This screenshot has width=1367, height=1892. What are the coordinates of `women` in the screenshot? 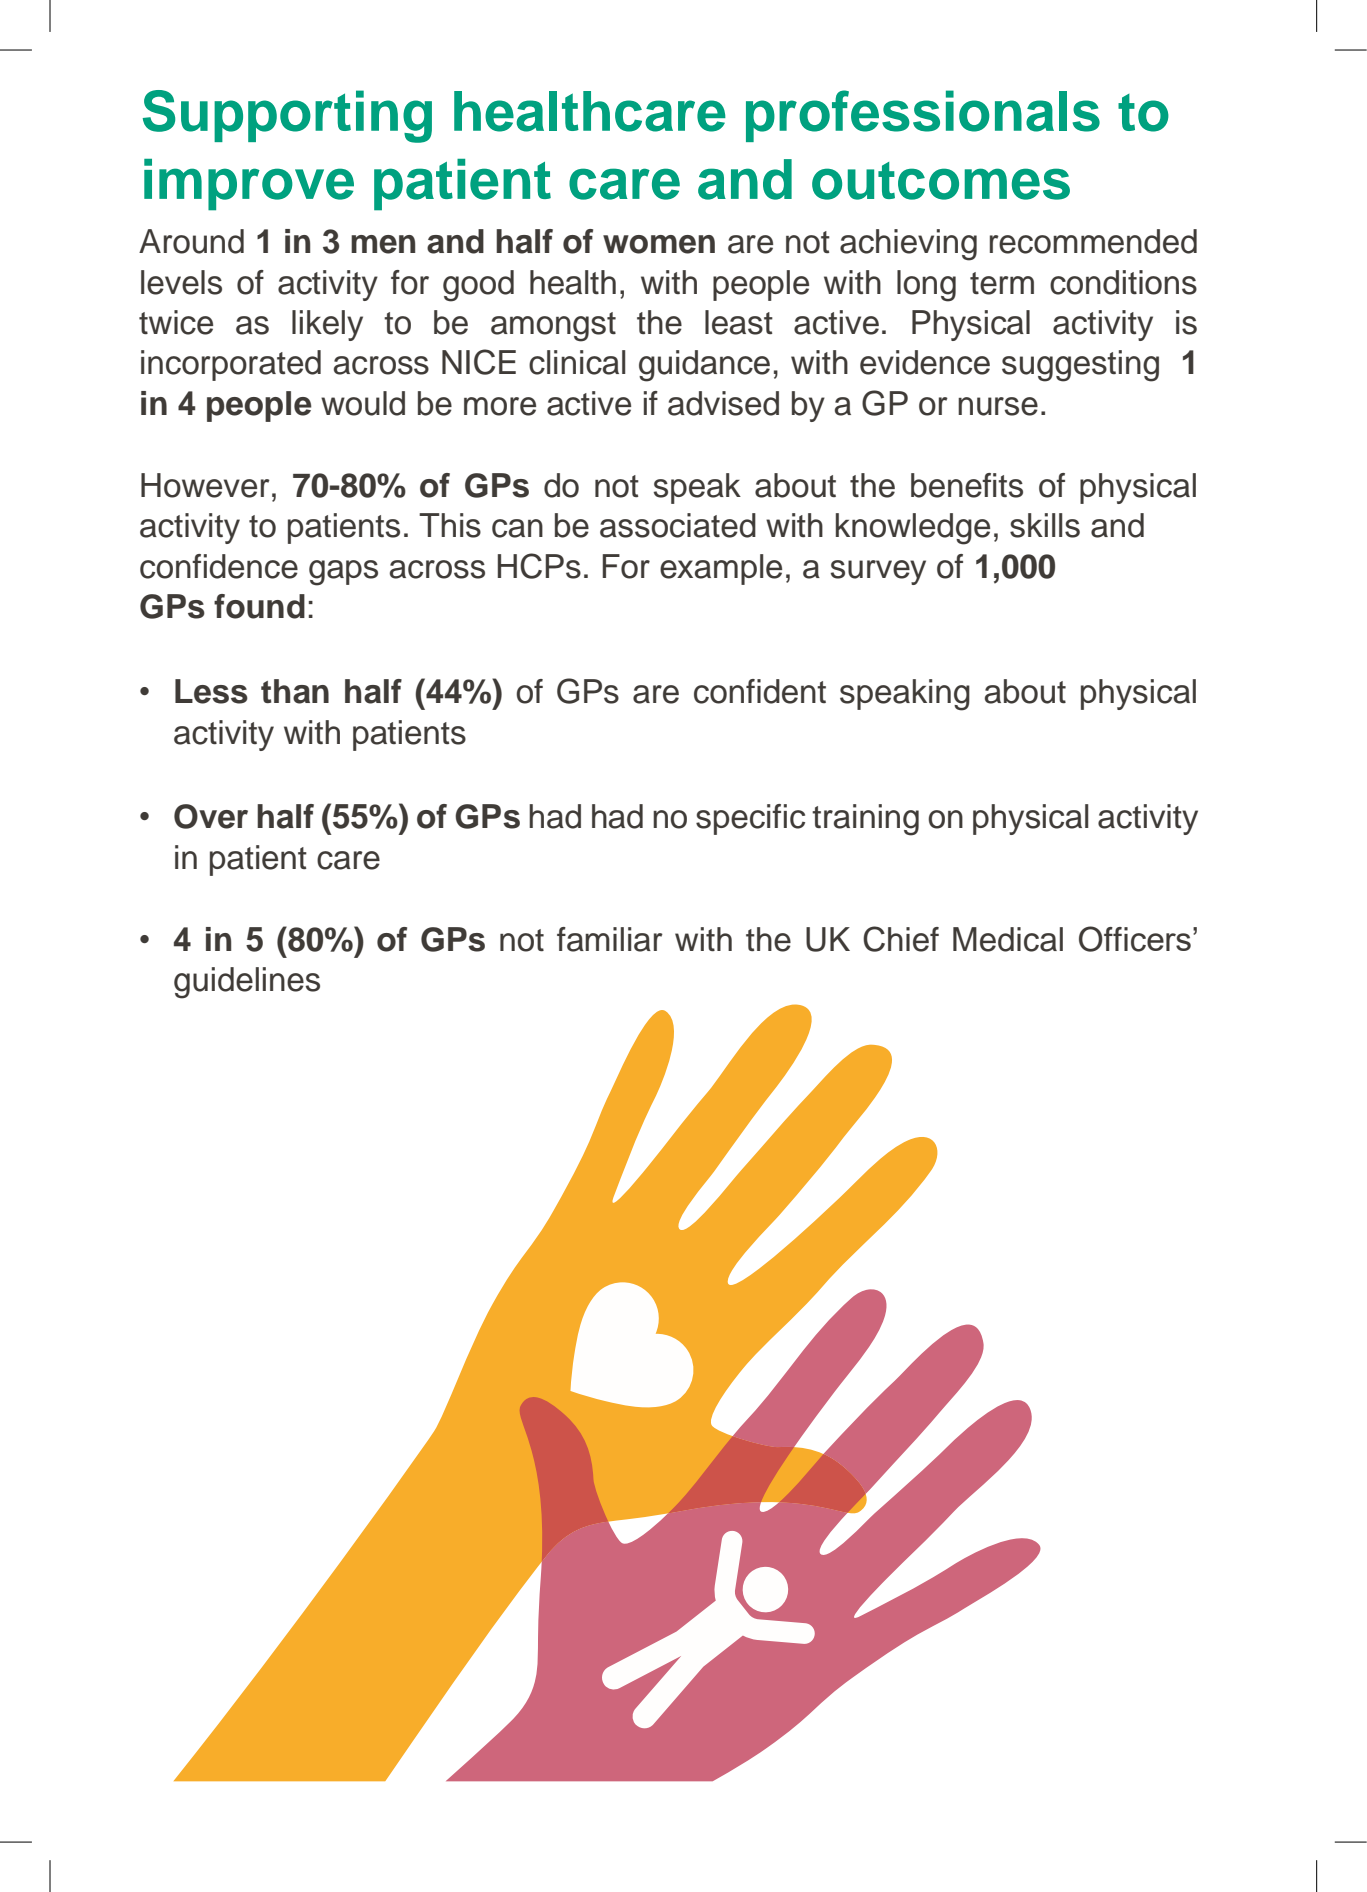 It's located at (659, 244).
